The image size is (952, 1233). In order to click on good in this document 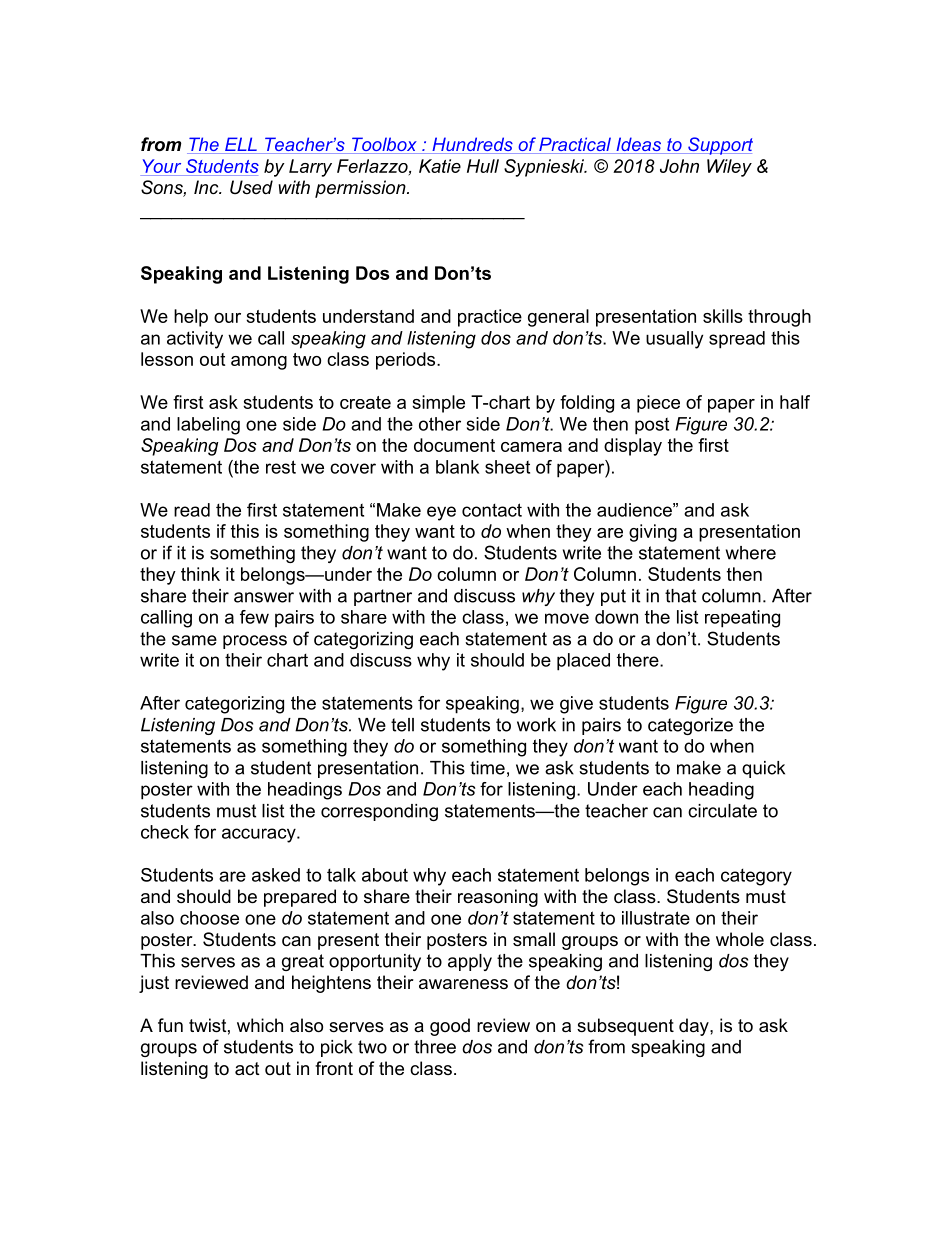, I will do `click(450, 1027)`.
